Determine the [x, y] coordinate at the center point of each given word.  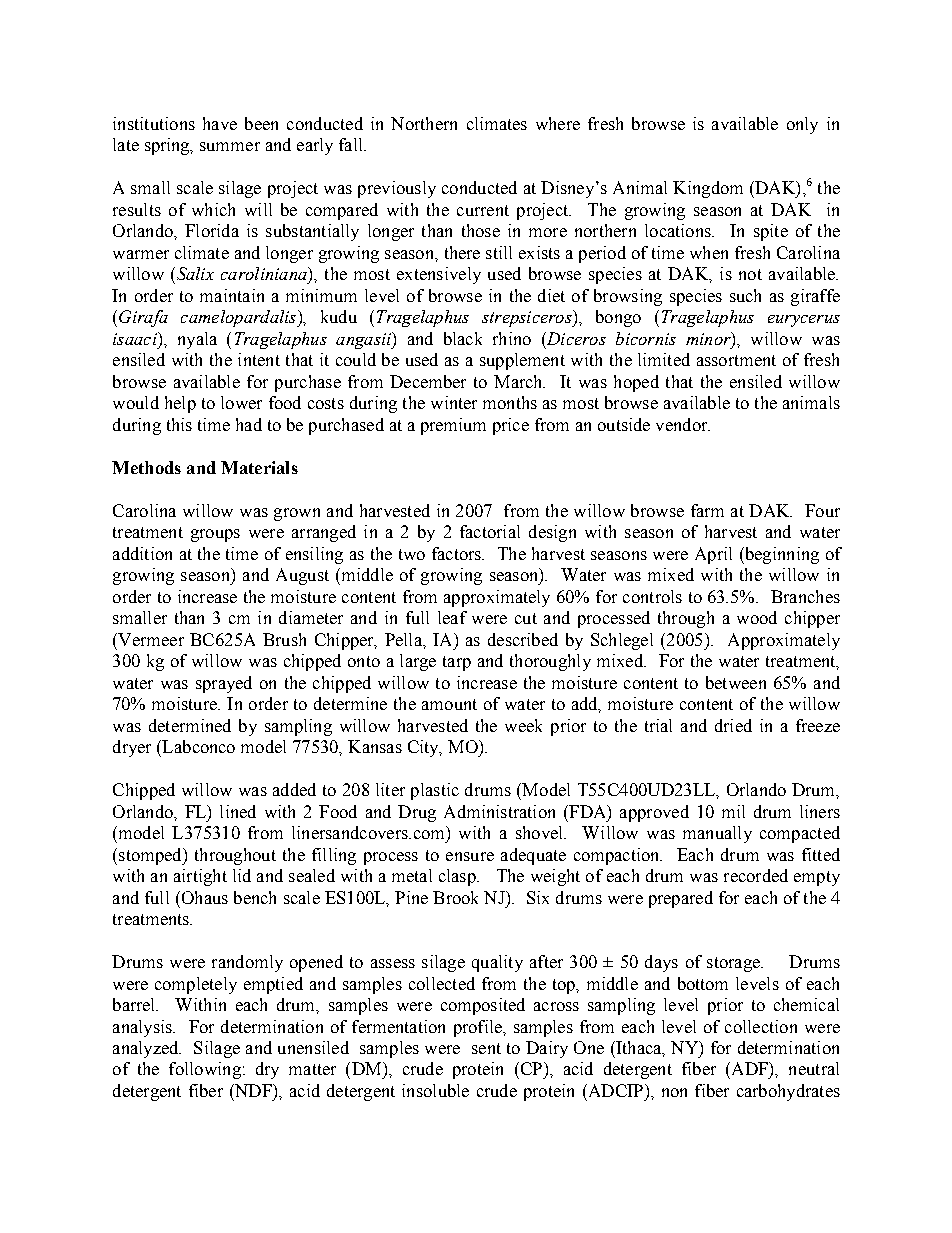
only [802, 125]
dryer [132, 748]
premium [453, 426]
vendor [683, 424]
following [205, 1070]
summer [230, 146]
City [424, 748]
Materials [259, 467]
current [483, 210]
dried [733, 725]
